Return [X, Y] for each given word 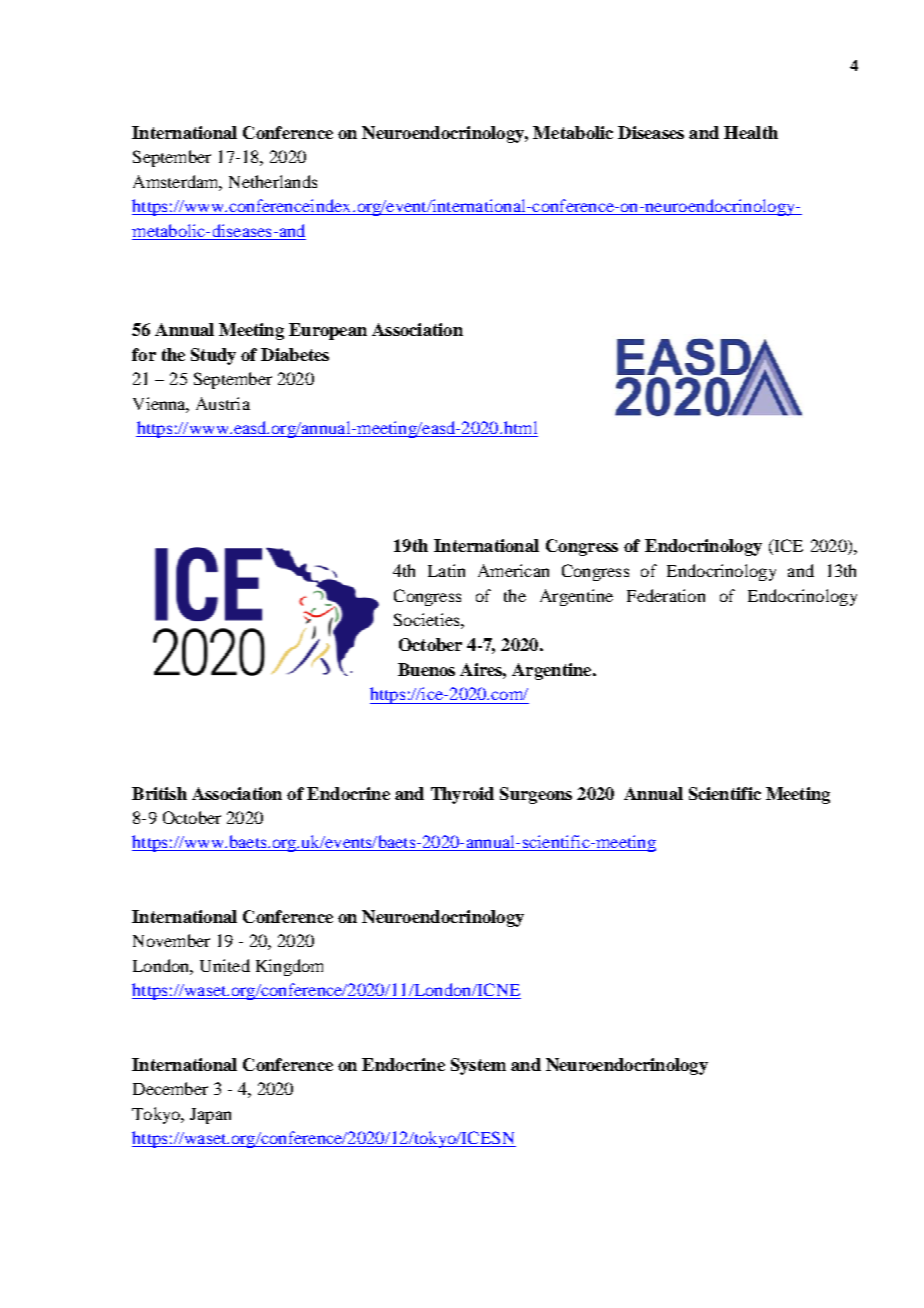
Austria [223, 403]
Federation [666, 595]
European [328, 331]
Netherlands [273, 181]
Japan [210, 1116]
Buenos [426, 669]
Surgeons [536, 795]
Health [751, 132]
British [159, 793]
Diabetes [295, 354]
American [513, 570]
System [478, 1066]
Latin [446, 570]
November [171, 940]
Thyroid [462, 795]
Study [213, 356]
